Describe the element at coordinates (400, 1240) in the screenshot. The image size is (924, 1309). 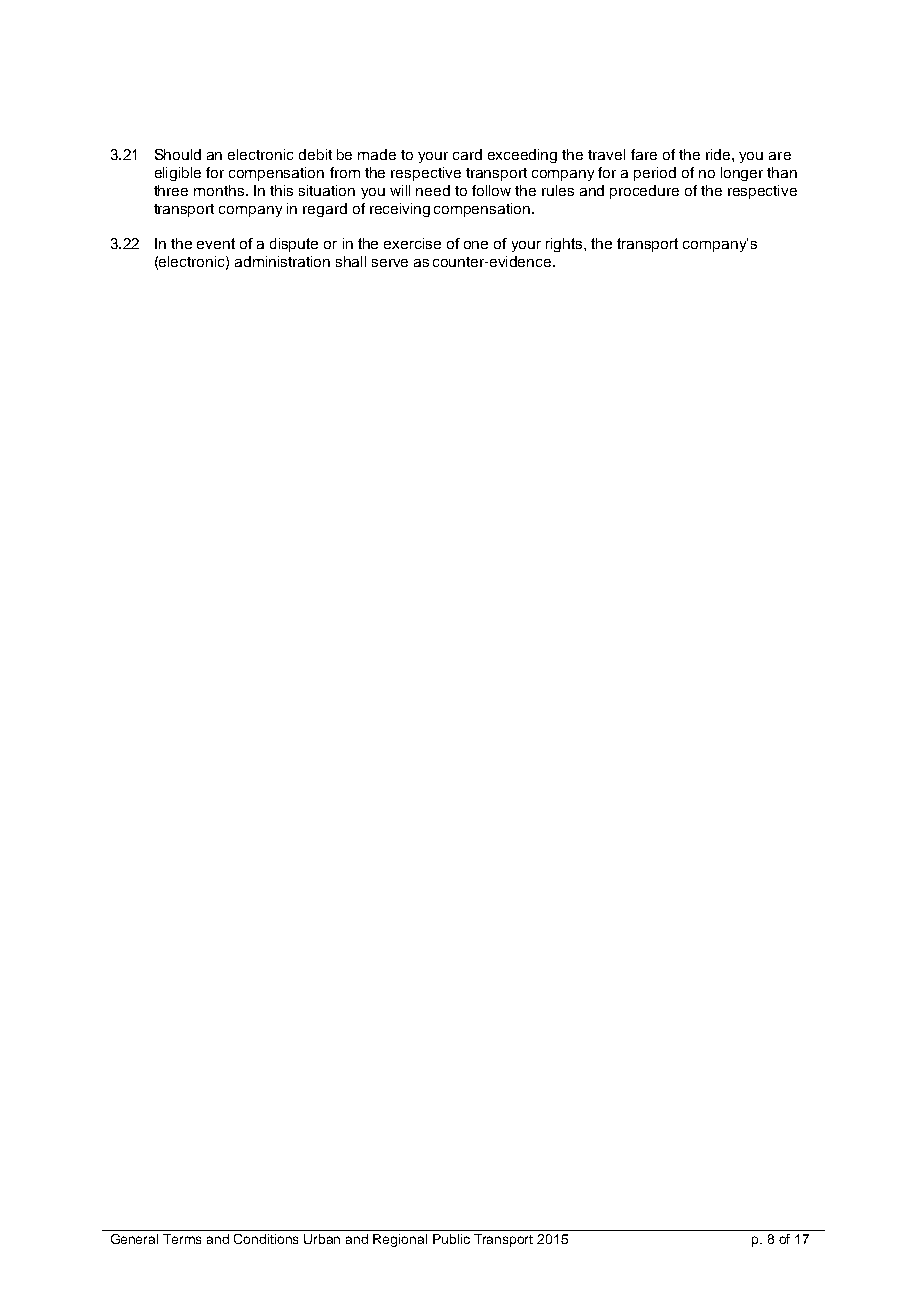
I see `Regional` at that location.
